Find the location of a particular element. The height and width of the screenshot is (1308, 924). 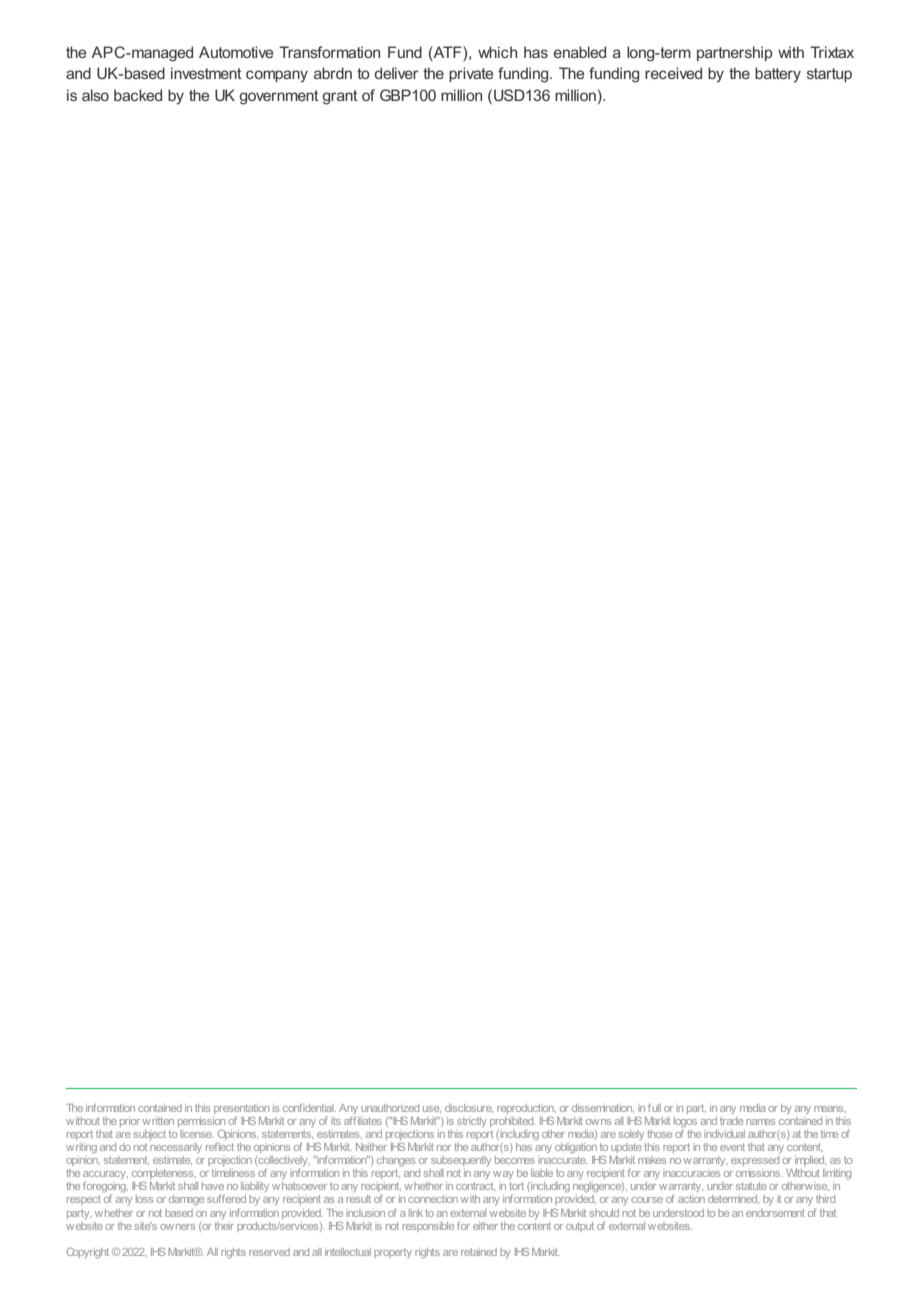

full is located at coordinates (654, 1107).
